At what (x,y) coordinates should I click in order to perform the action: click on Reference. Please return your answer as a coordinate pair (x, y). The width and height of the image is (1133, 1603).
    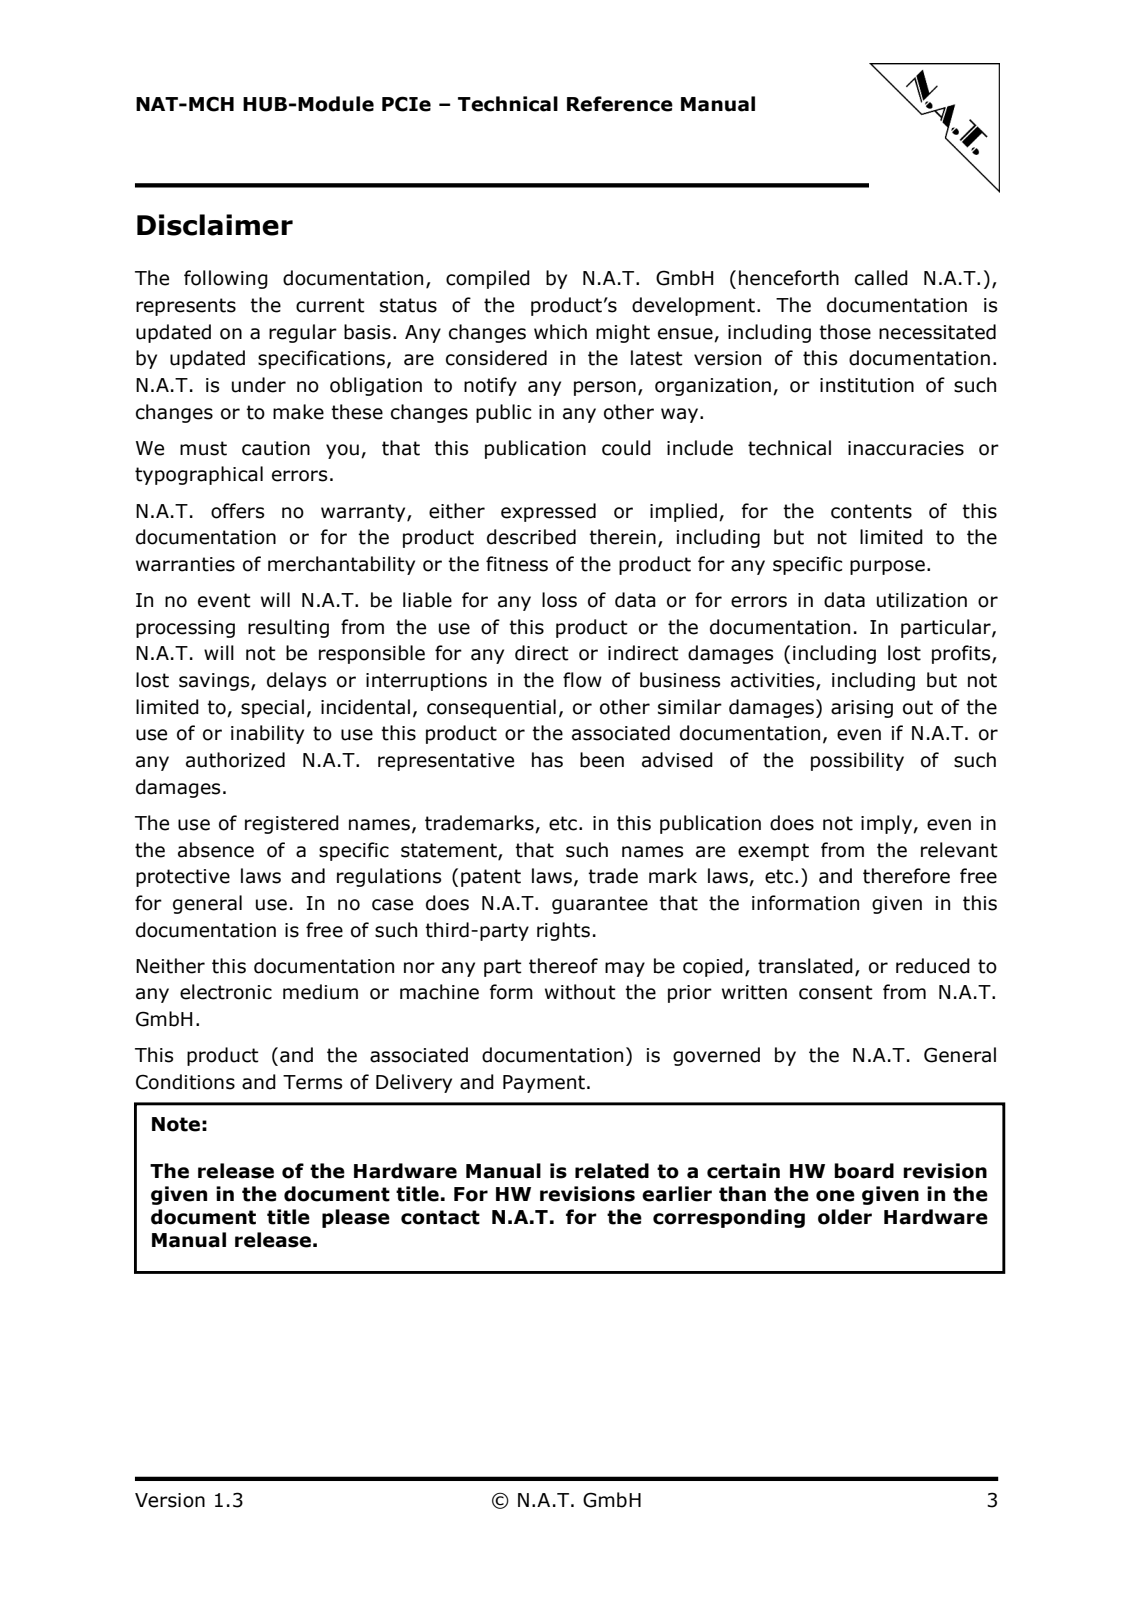
    Looking at the image, I should click on (620, 104).
